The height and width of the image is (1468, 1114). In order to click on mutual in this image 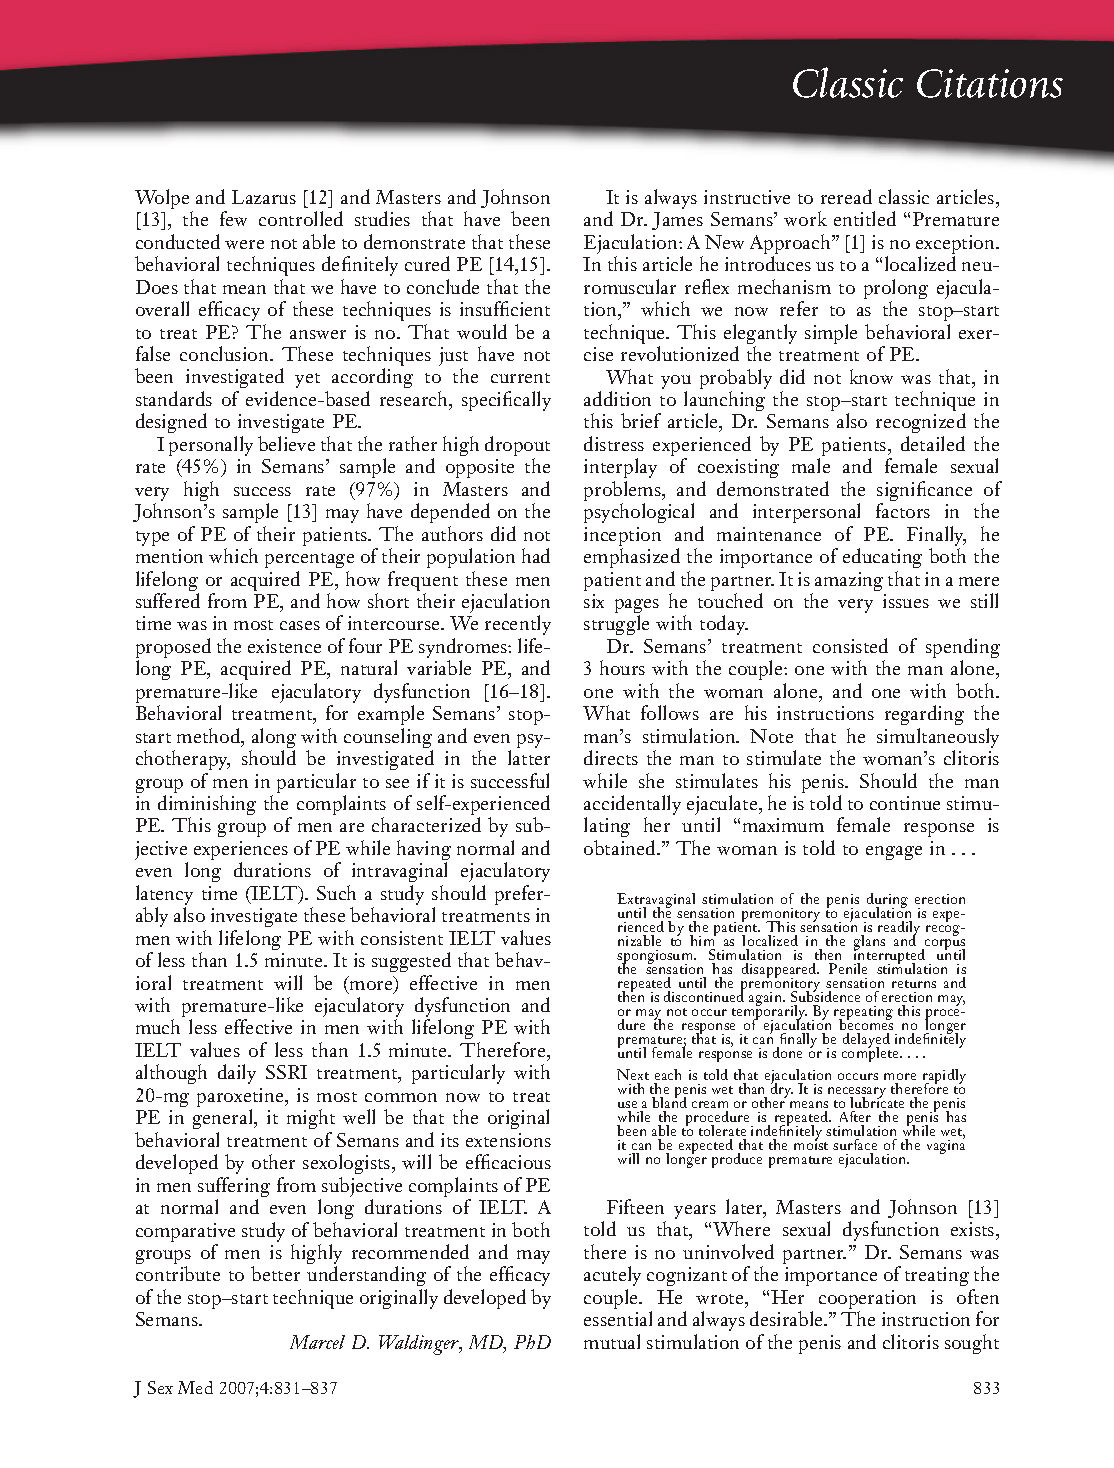, I will do `click(612, 1341)`.
